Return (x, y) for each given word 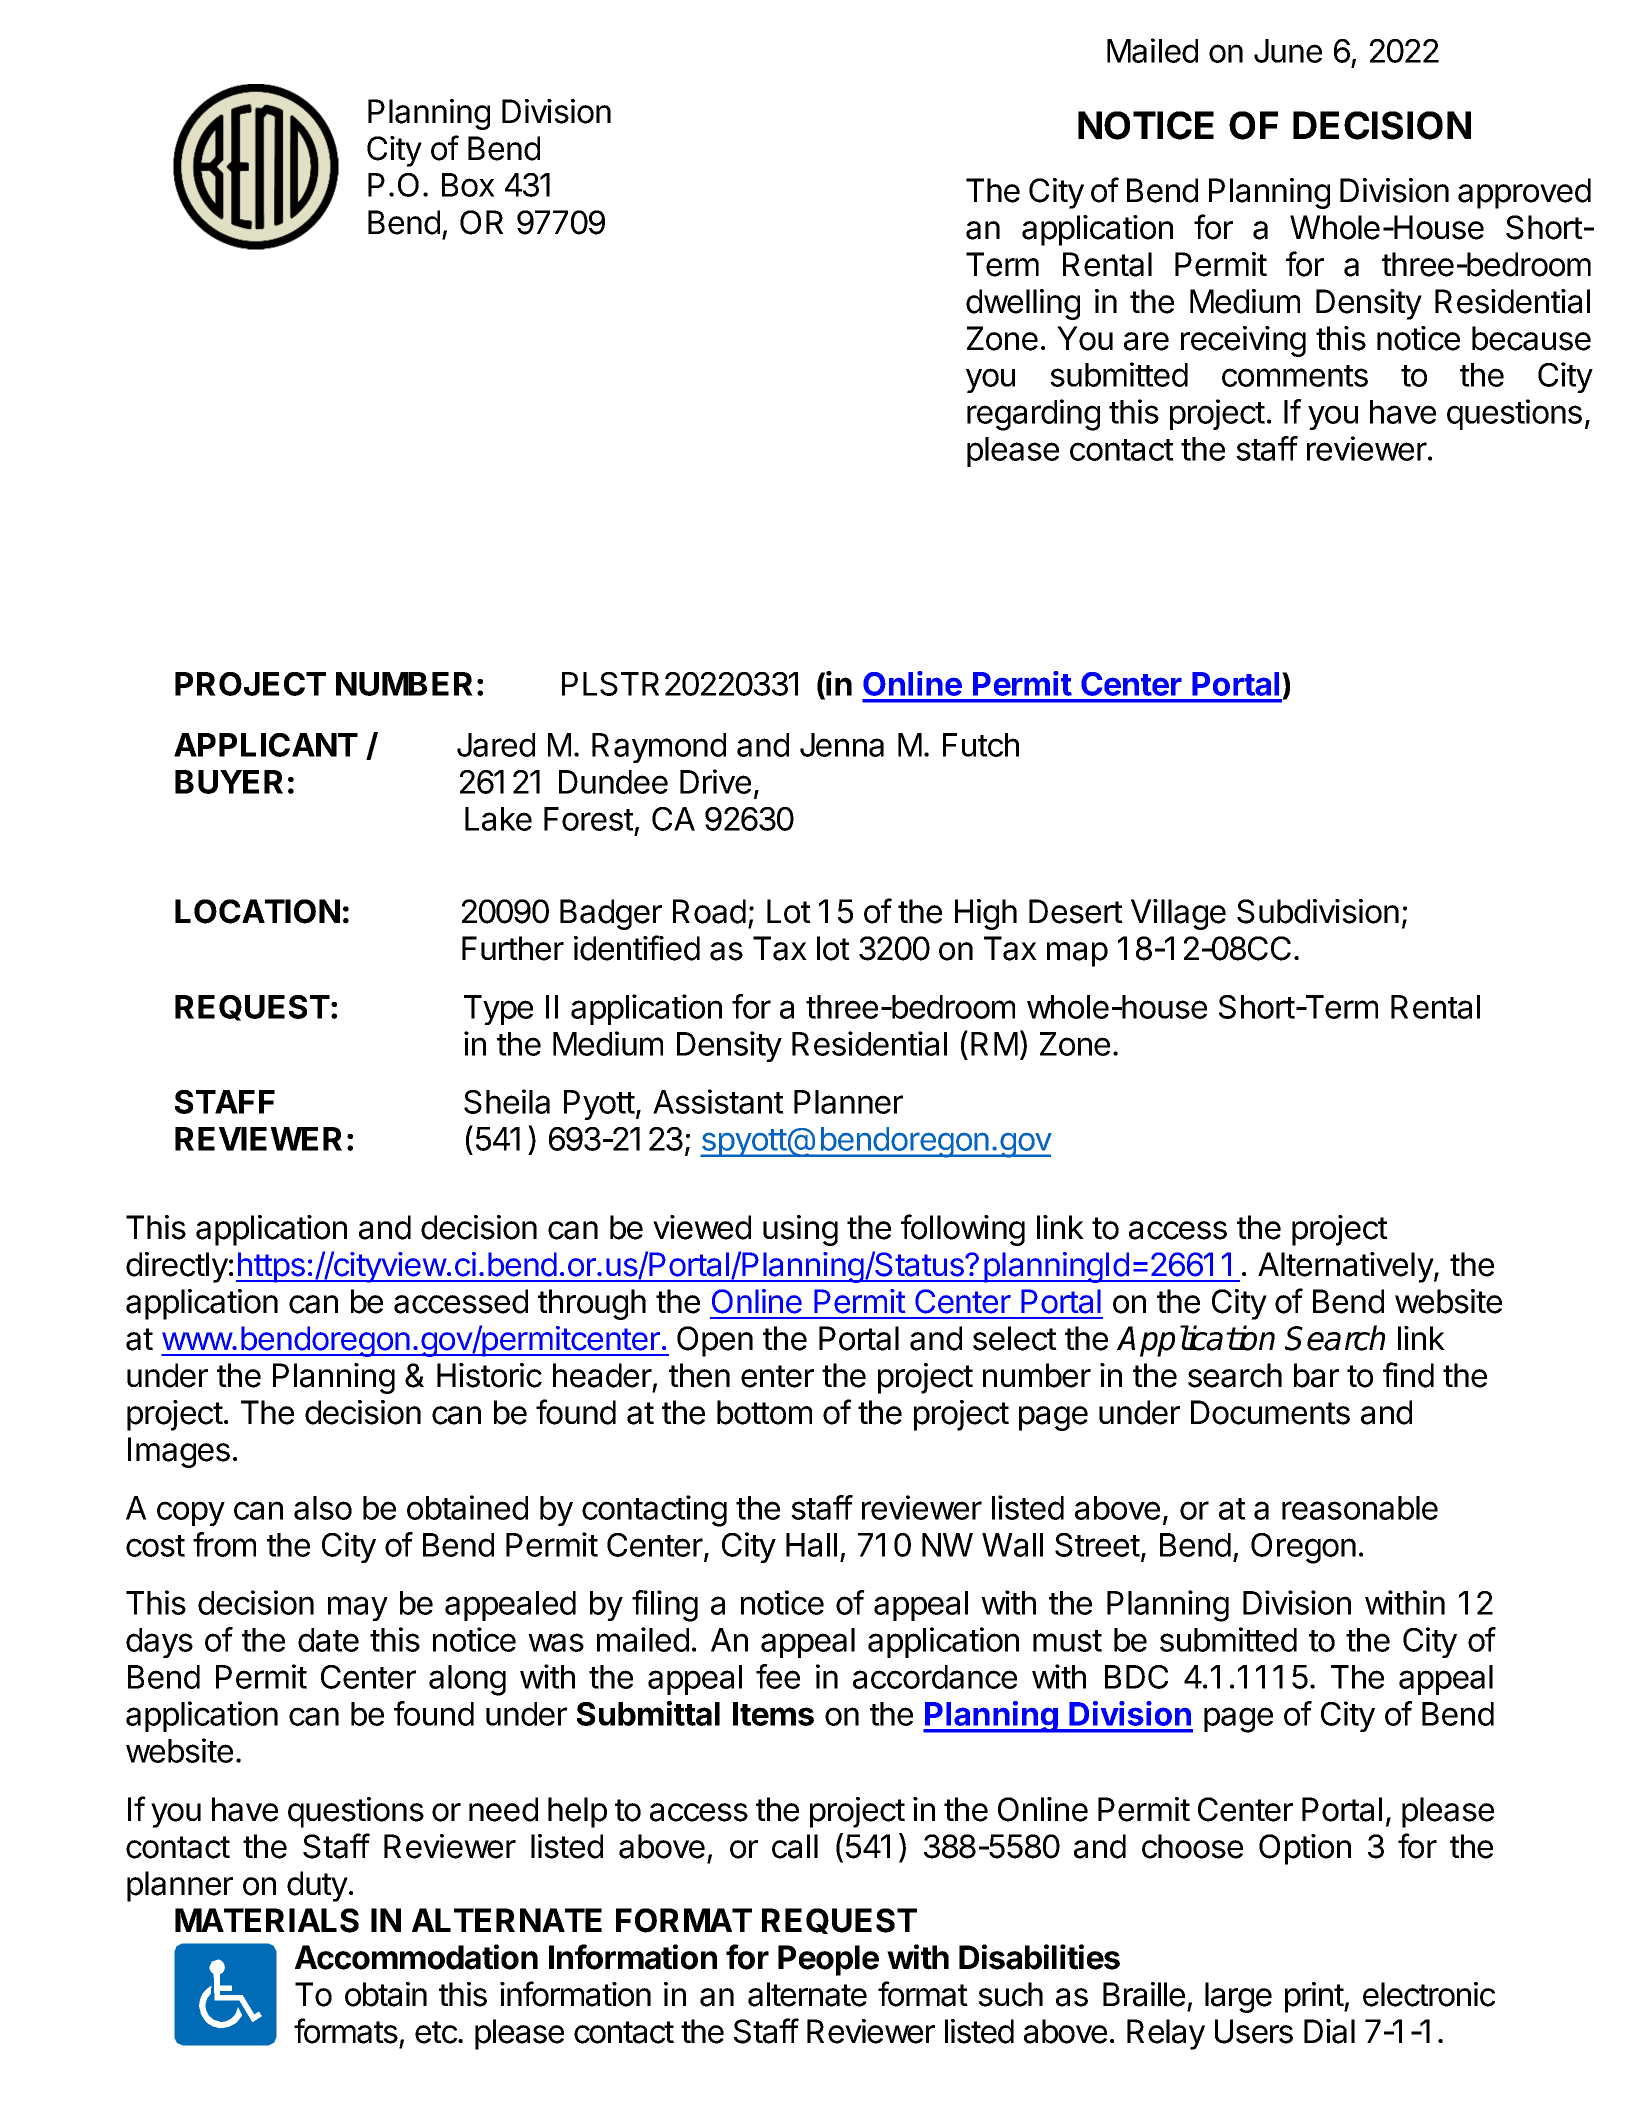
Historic (489, 1375)
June (1288, 51)
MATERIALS (267, 1920)
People (828, 1960)
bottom (764, 1412)
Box (468, 185)
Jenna (842, 745)
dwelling (1023, 304)
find (1408, 1375)
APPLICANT (266, 745)
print (1315, 1997)
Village (1178, 914)
